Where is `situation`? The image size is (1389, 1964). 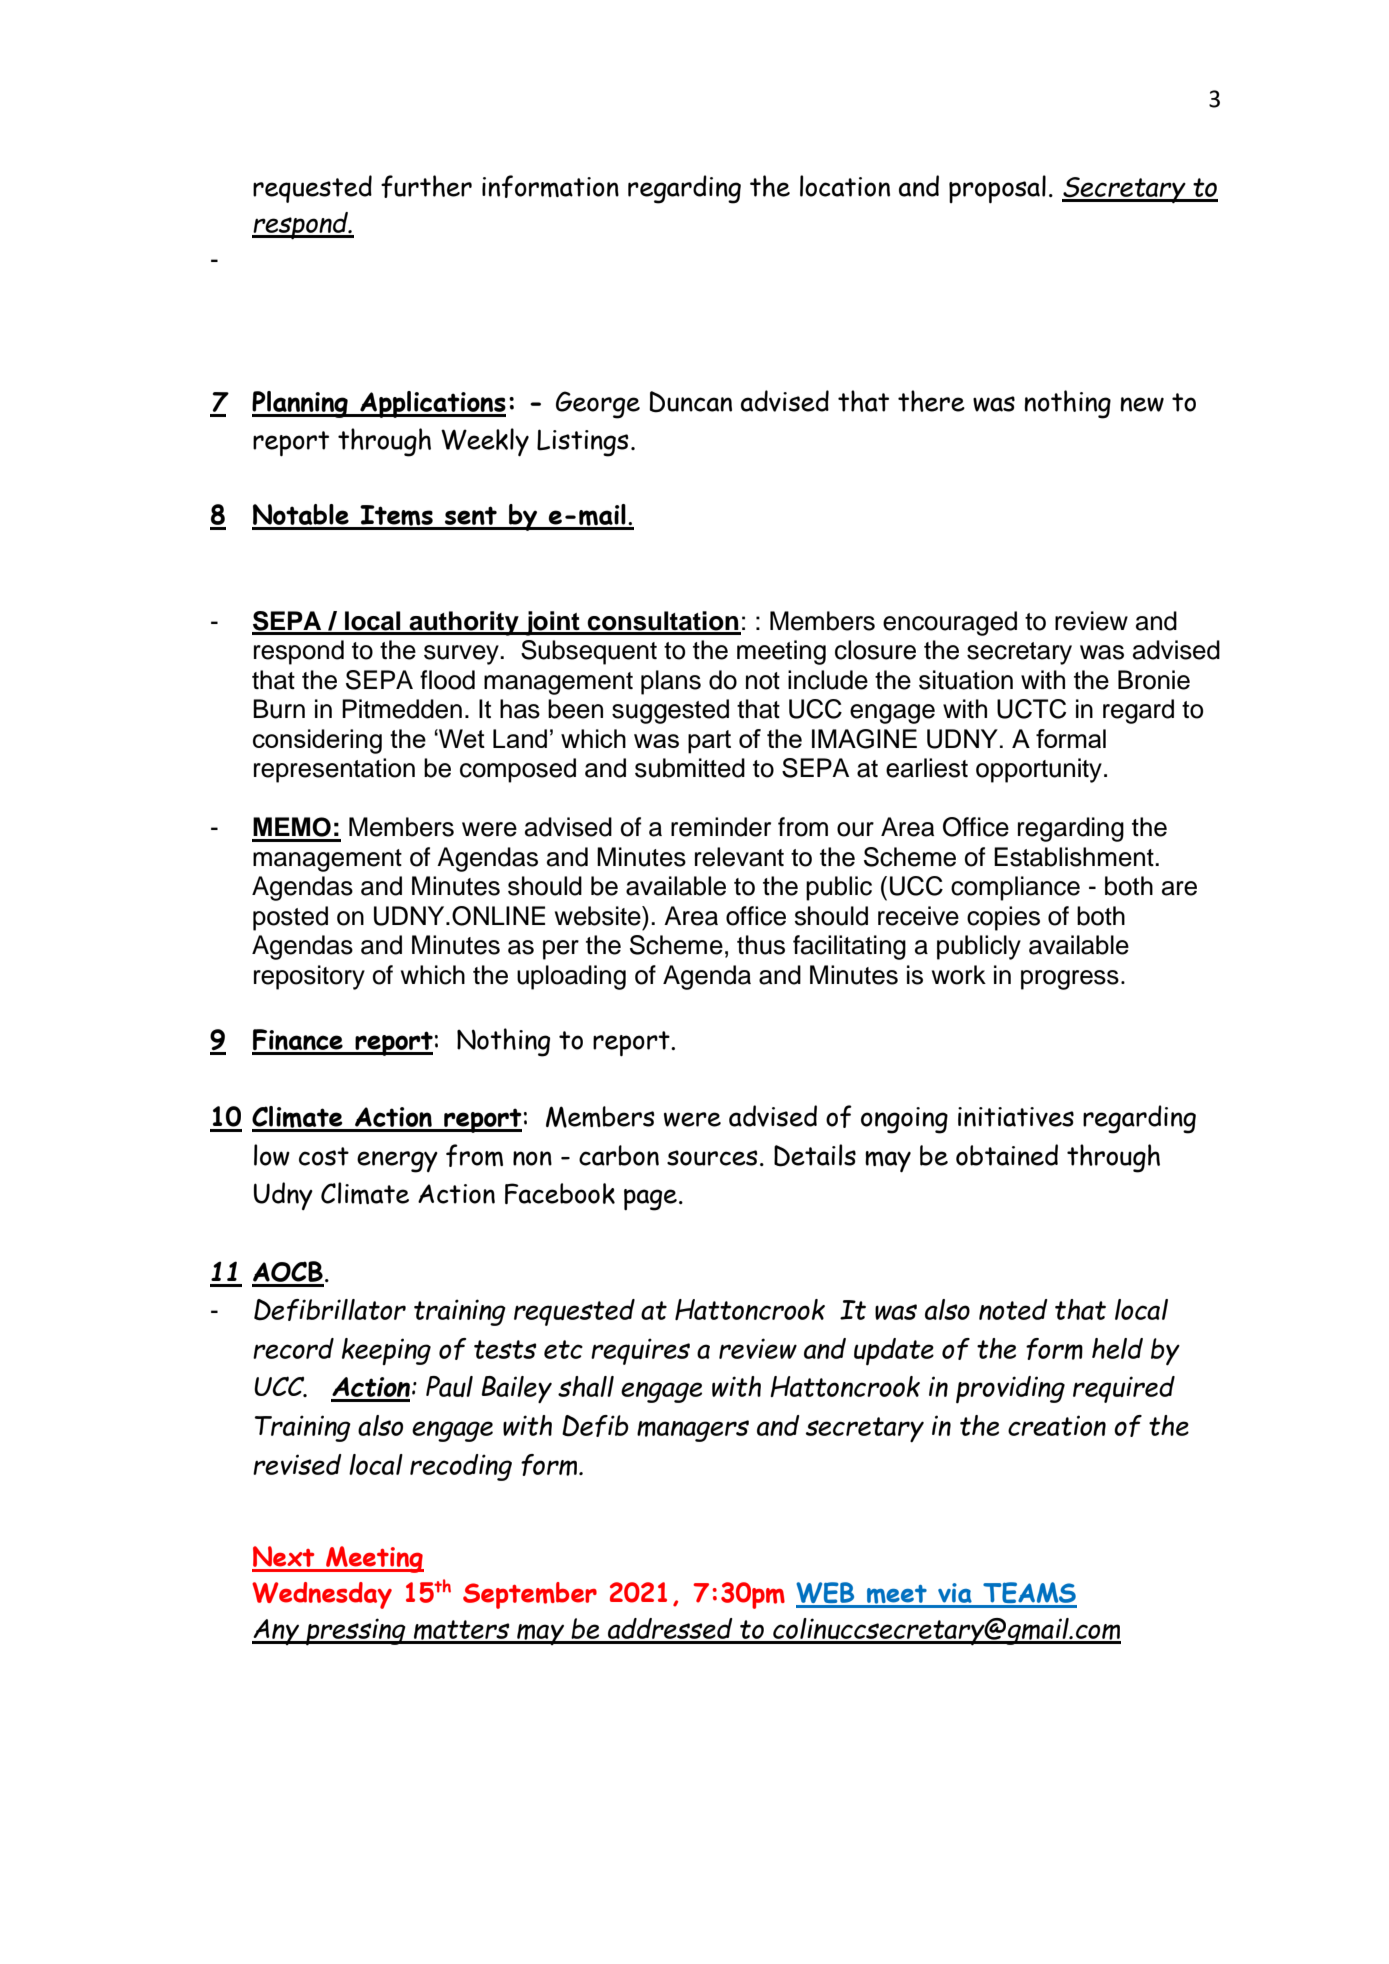 situation is located at coordinates (966, 680).
